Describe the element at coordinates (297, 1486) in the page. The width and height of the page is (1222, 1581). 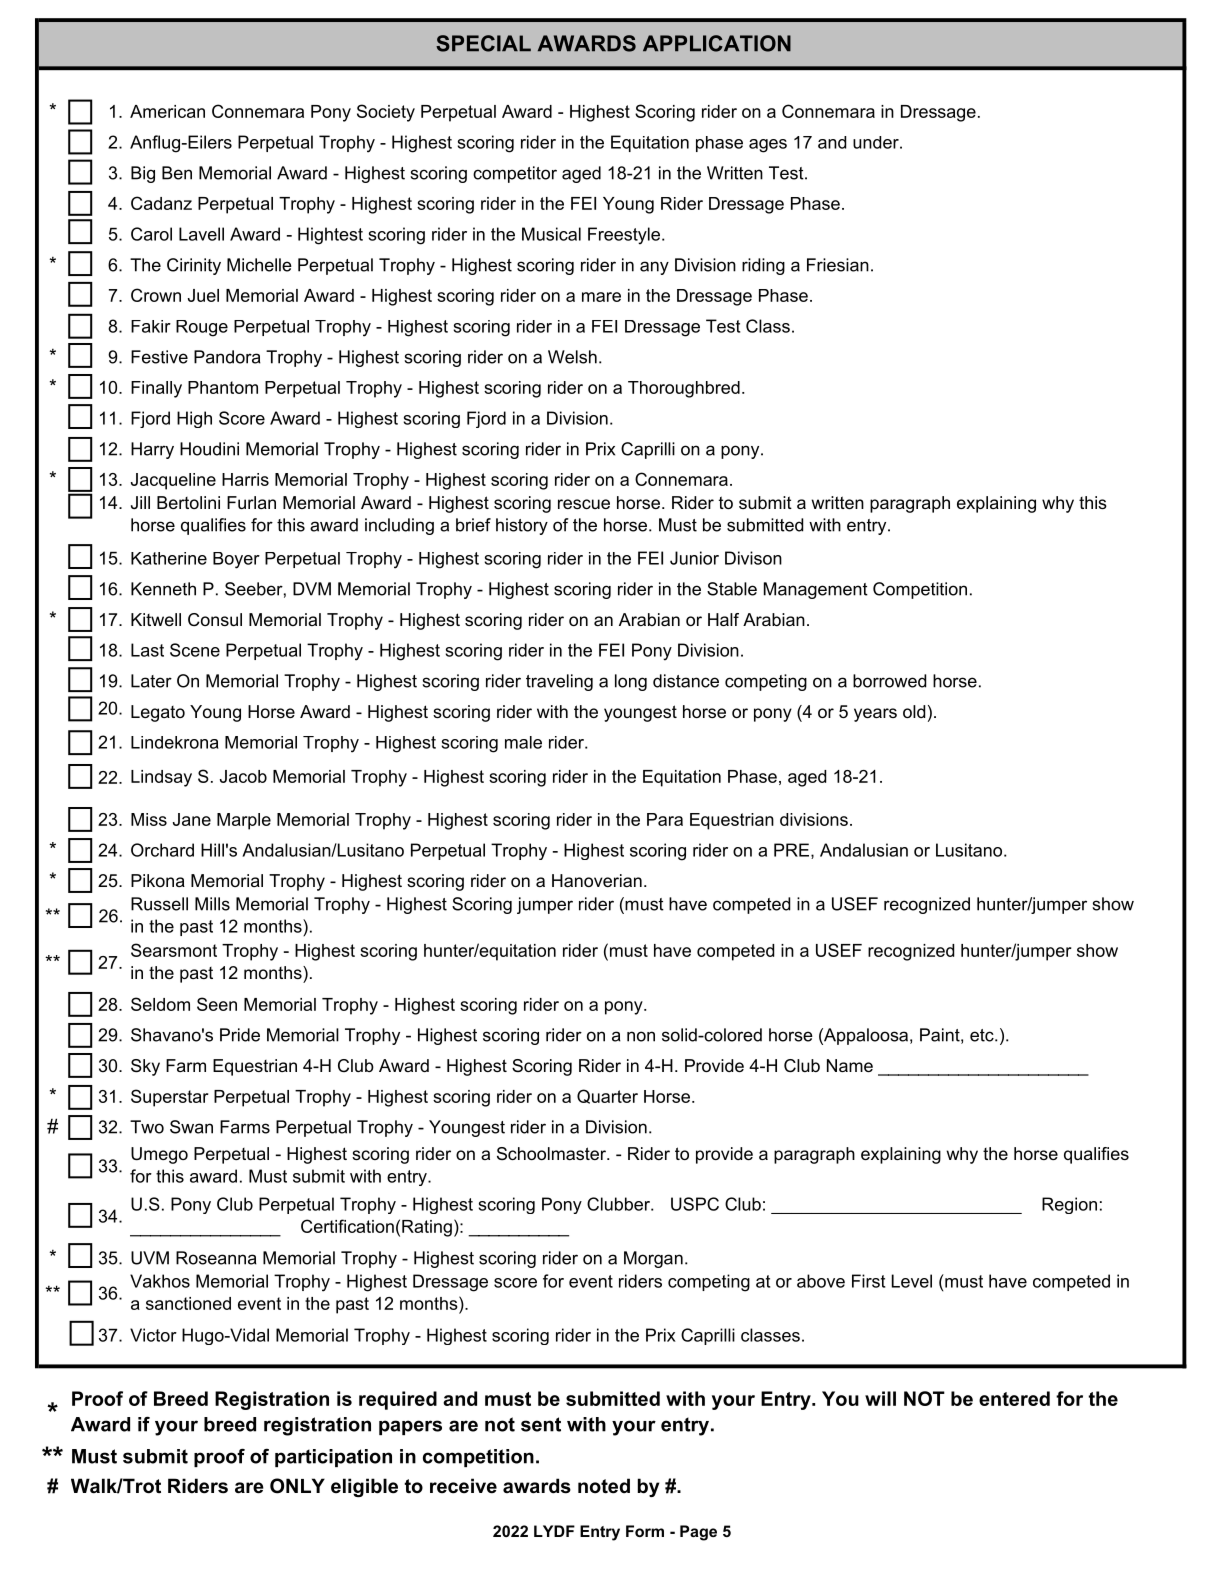
I see `ONLY` at that location.
